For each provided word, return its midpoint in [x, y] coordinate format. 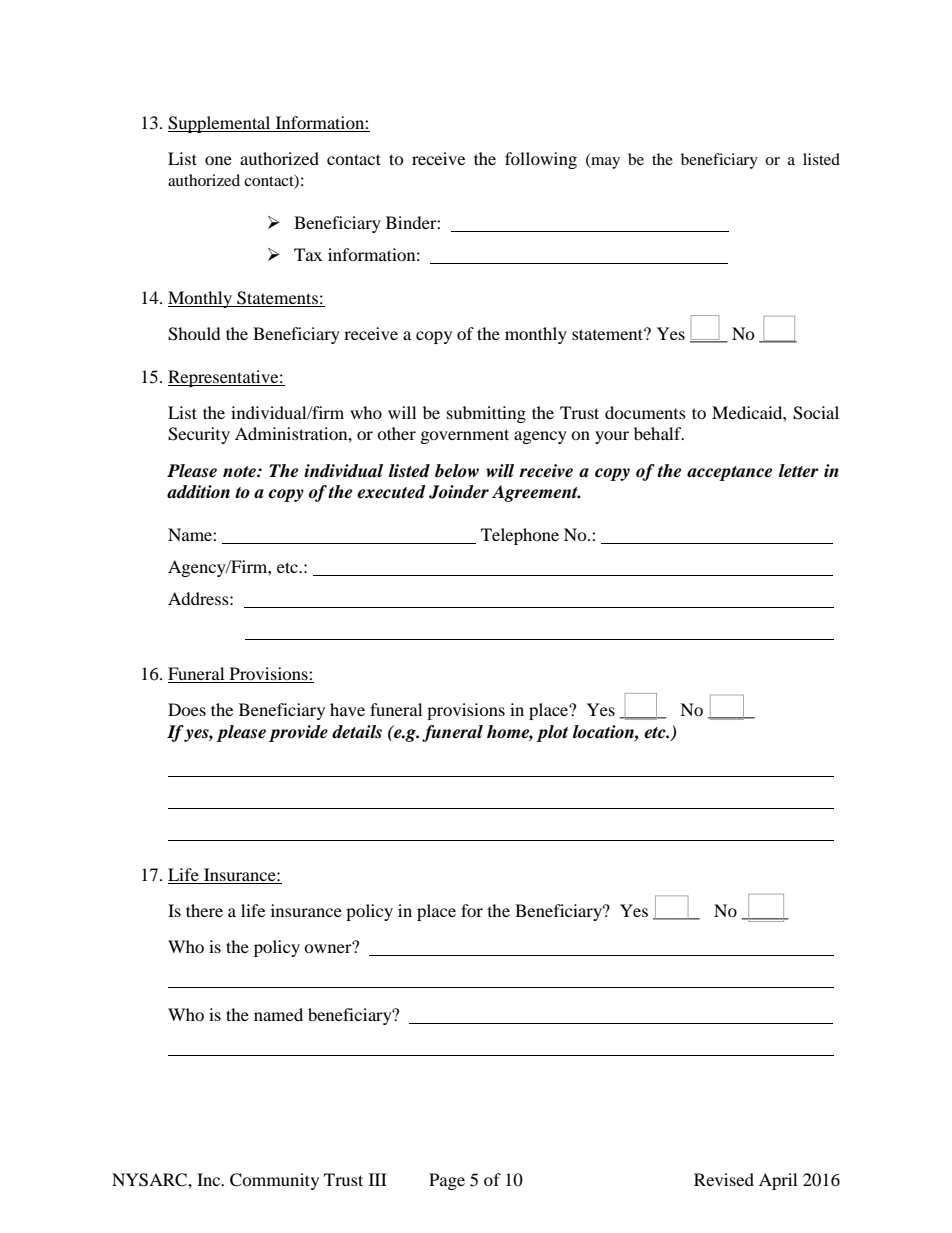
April [778, 1181]
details [357, 732]
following [541, 160]
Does [187, 709]
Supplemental [220, 124]
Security [199, 435]
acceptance [729, 473]
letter [799, 471]
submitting [486, 414]
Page [447, 1181]
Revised [724, 1179]
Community [274, 1181]
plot [552, 733]
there [204, 910]
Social [816, 413]
